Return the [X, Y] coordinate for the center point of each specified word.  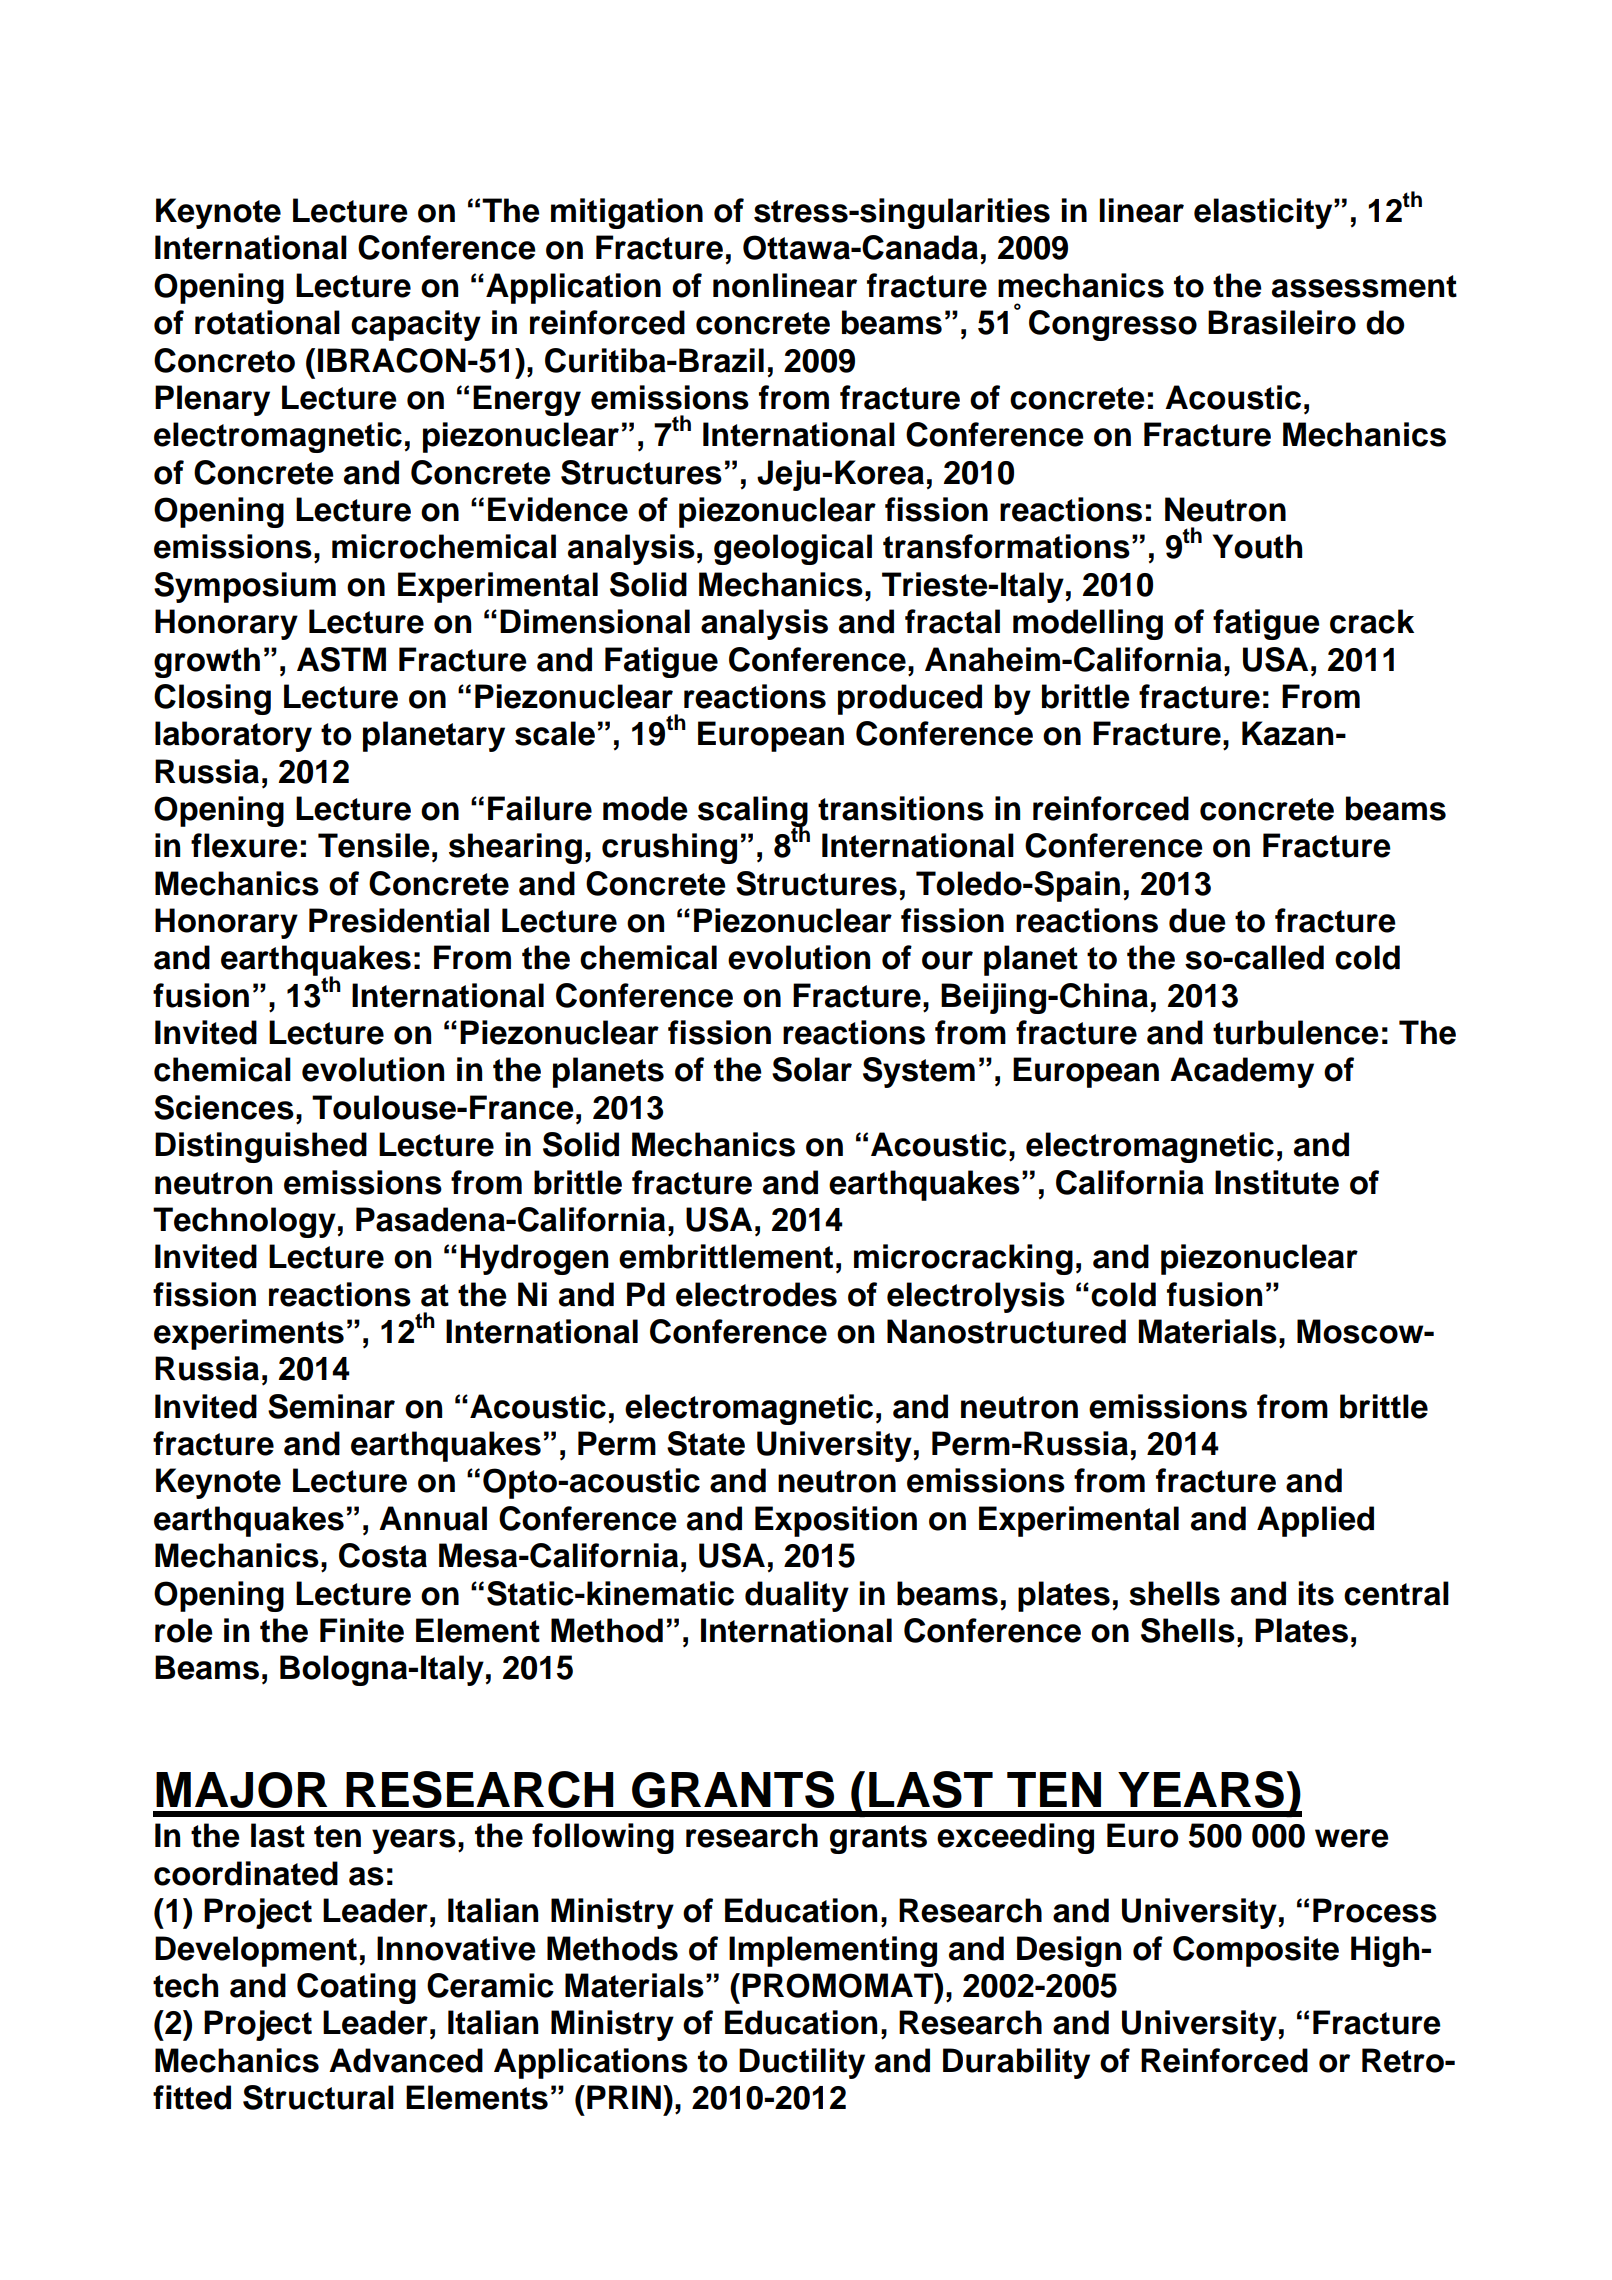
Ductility [802, 2063]
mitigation [627, 213]
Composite [1256, 1951]
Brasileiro [1282, 322]
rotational [267, 322]
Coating [356, 1988]
